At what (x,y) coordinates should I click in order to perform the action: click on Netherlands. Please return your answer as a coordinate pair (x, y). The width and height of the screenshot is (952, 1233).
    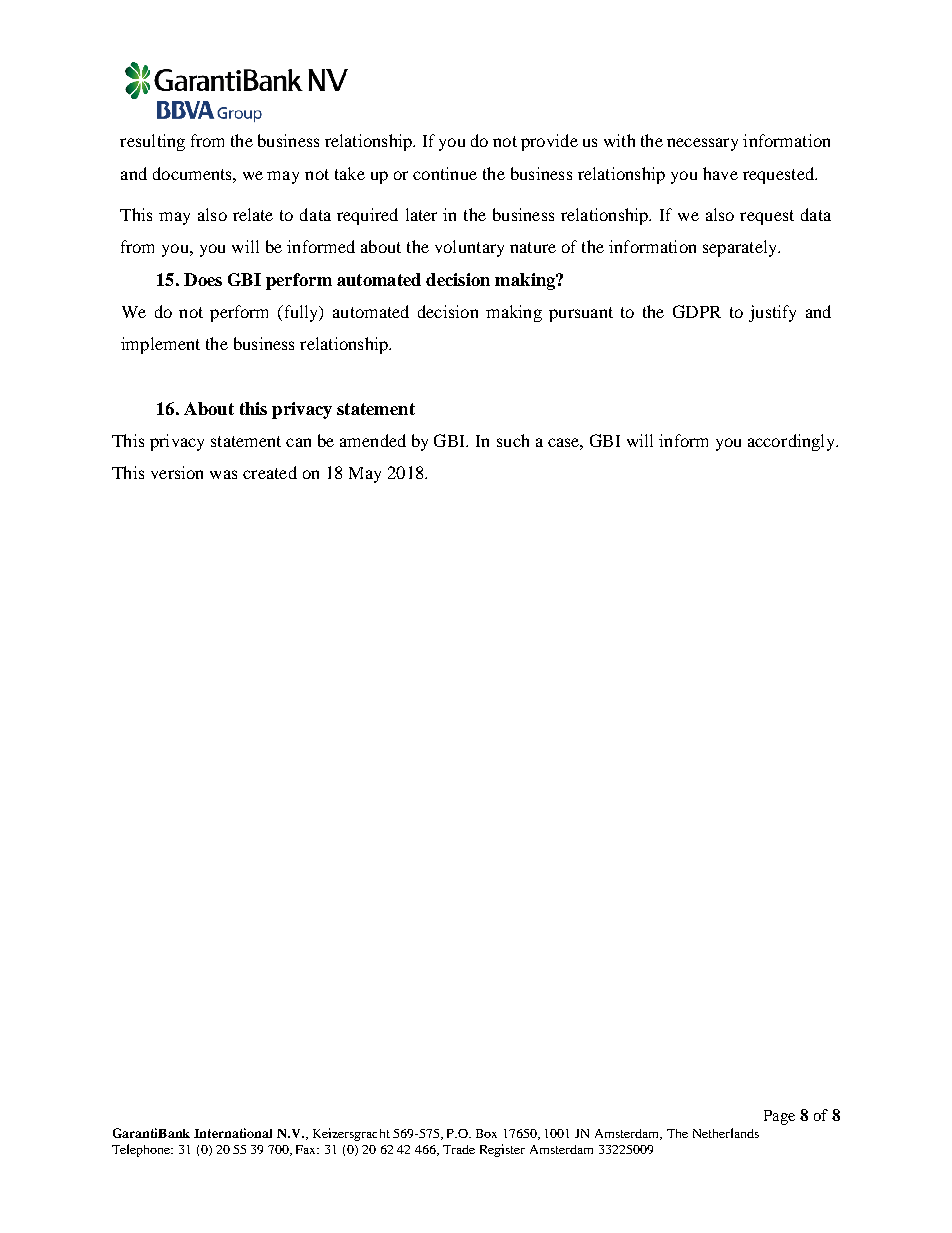
    Looking at the image, I should click on (726, 1133).
